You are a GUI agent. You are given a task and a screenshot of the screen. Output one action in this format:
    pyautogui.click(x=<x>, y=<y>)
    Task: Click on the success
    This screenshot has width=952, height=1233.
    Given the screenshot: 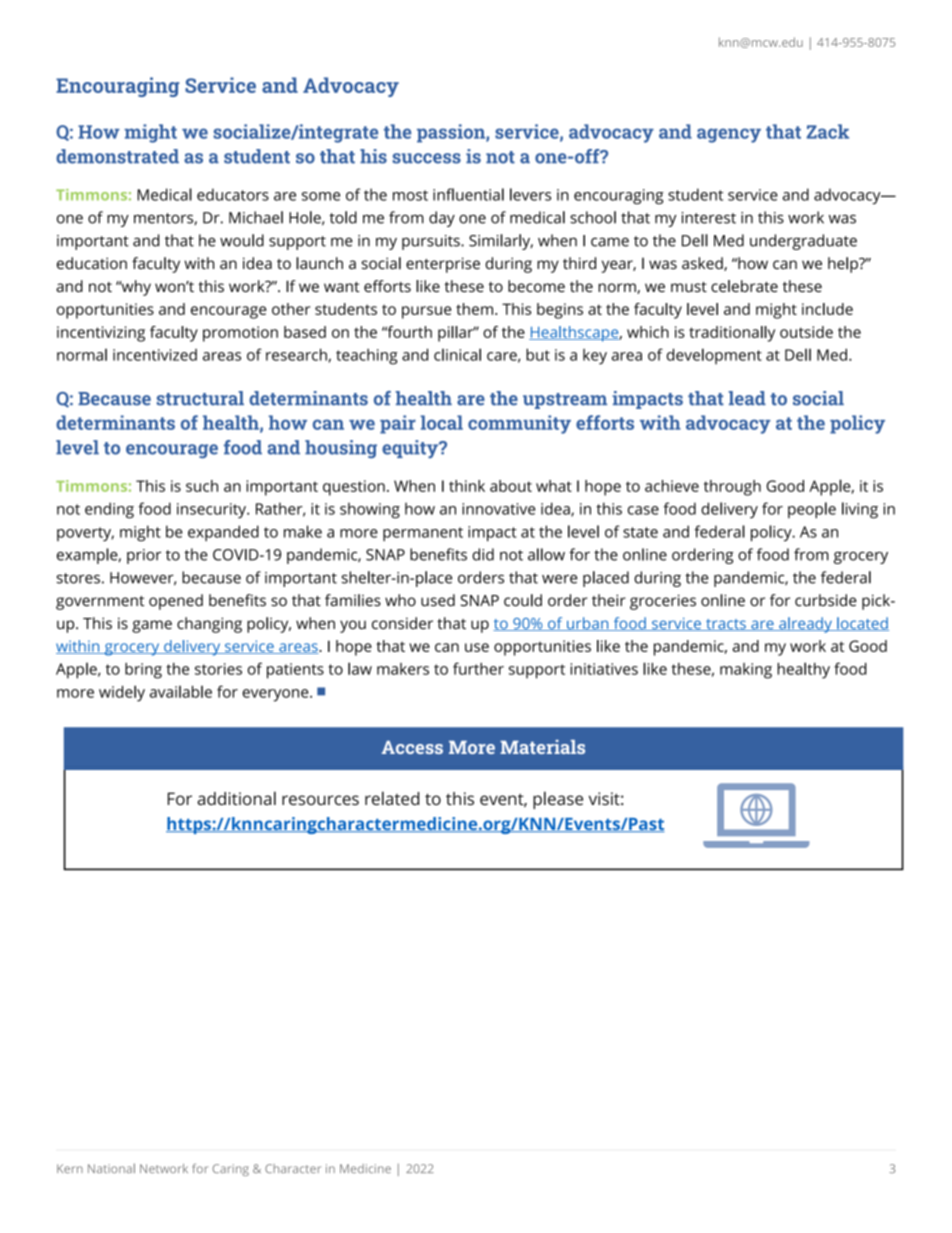 What is the action you would take?
    pyautogui.click(x=427, y=158)
